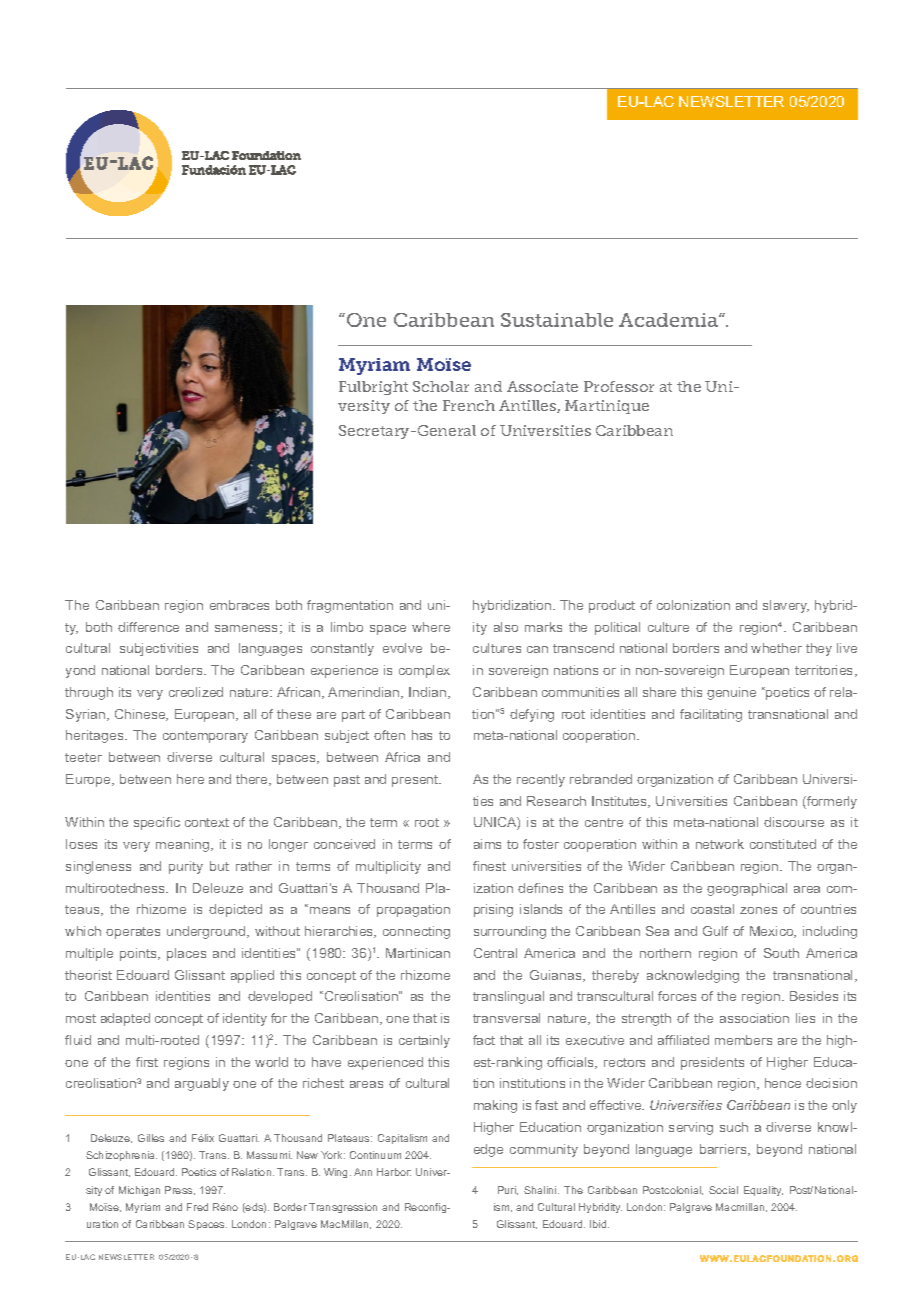  I want to click on Michigan, so click(139, 1191).
